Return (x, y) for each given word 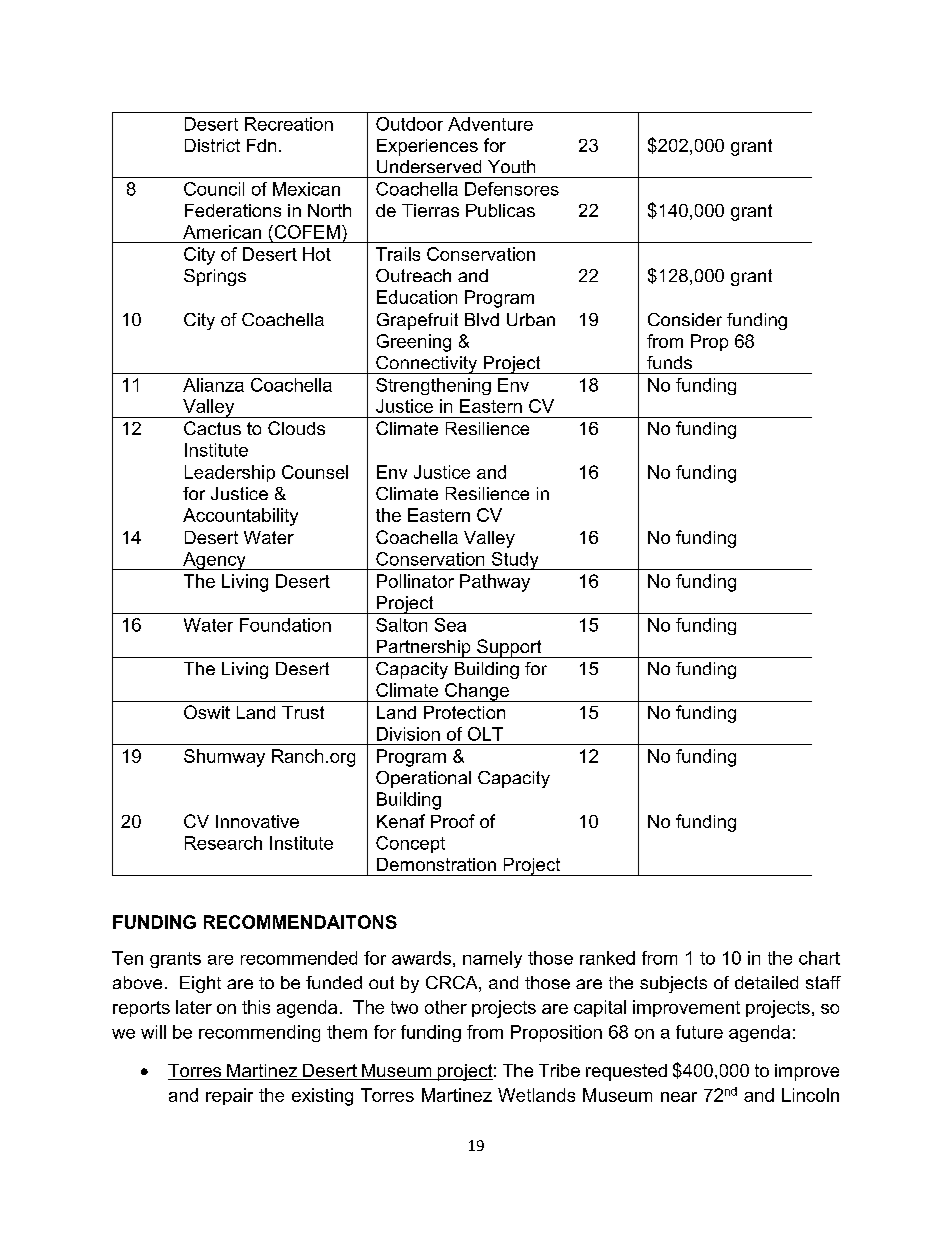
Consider (685, 319)
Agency (214, 561)
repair (229, 1096)
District (212, 145)
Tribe (559, 1070)
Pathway (495, 583)
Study (515, 561)
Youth (511, 166)
